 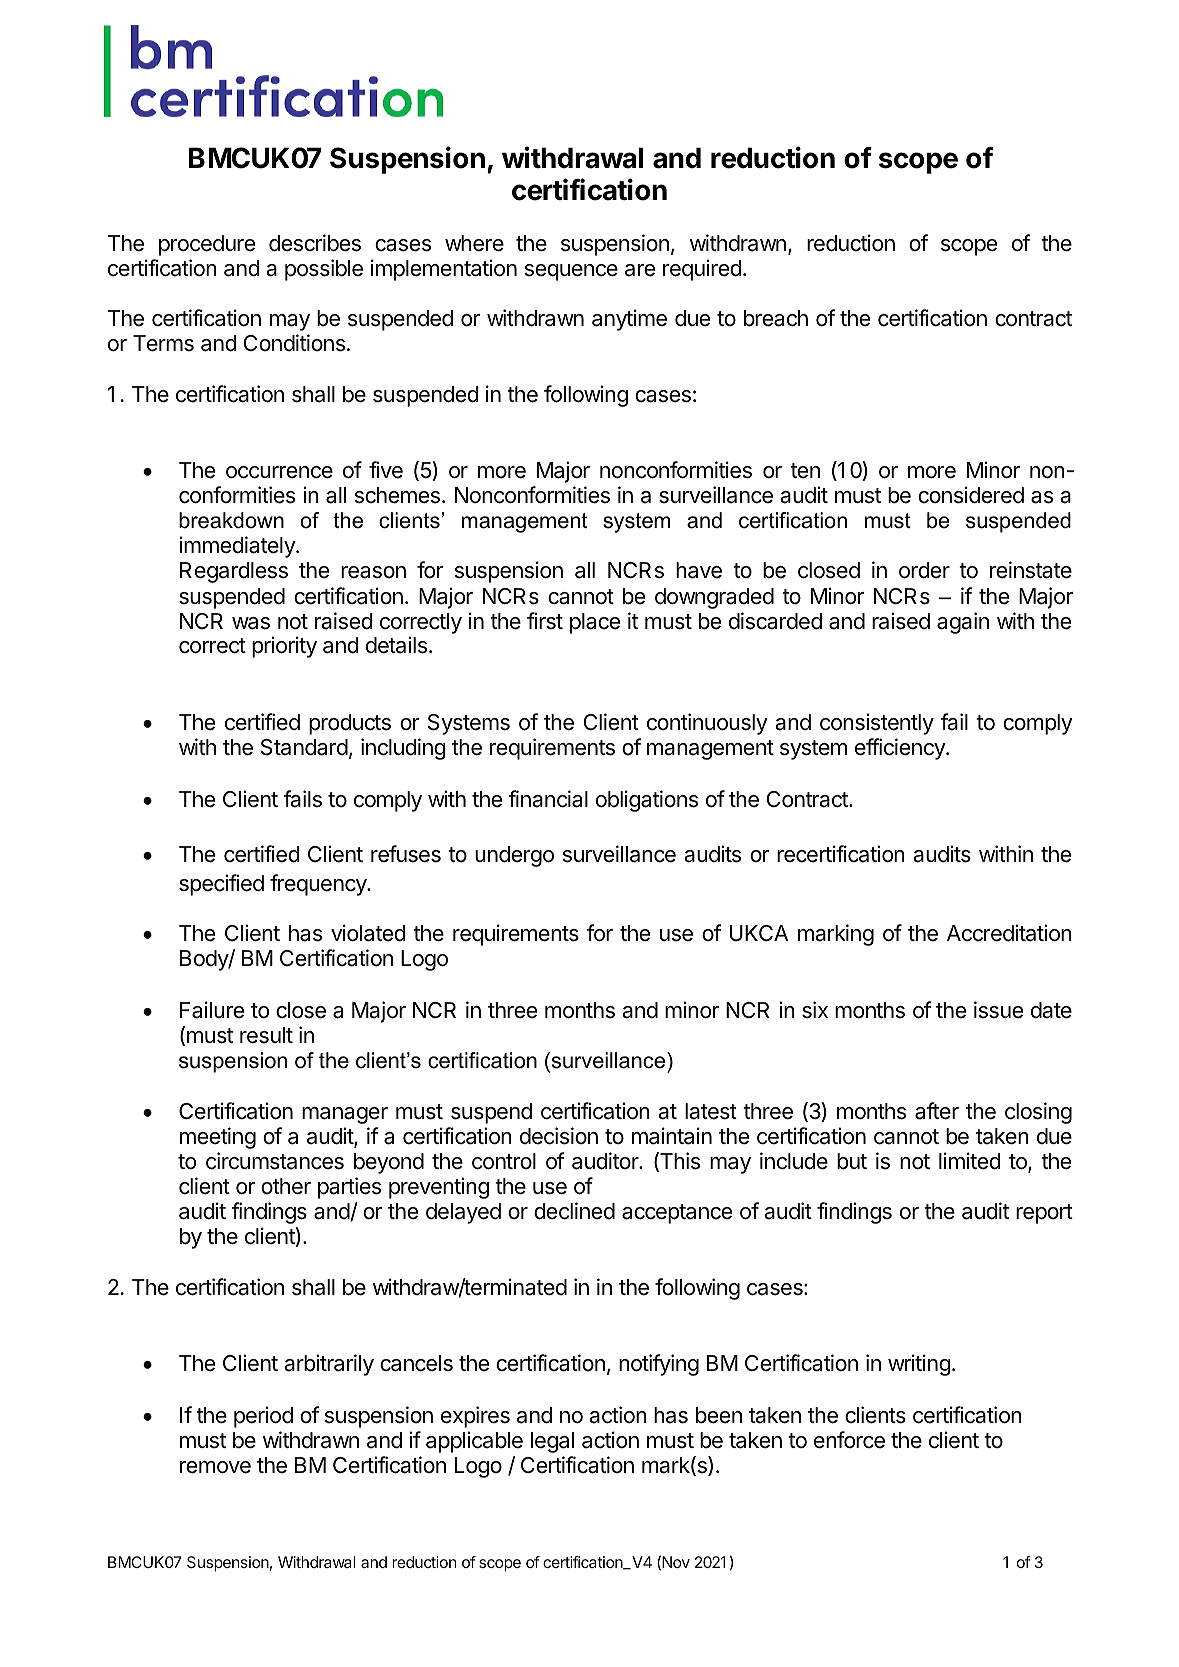 What do you see at coordinates (640, 270) in the document?
I see `are` at bounding box center [640, 270].
